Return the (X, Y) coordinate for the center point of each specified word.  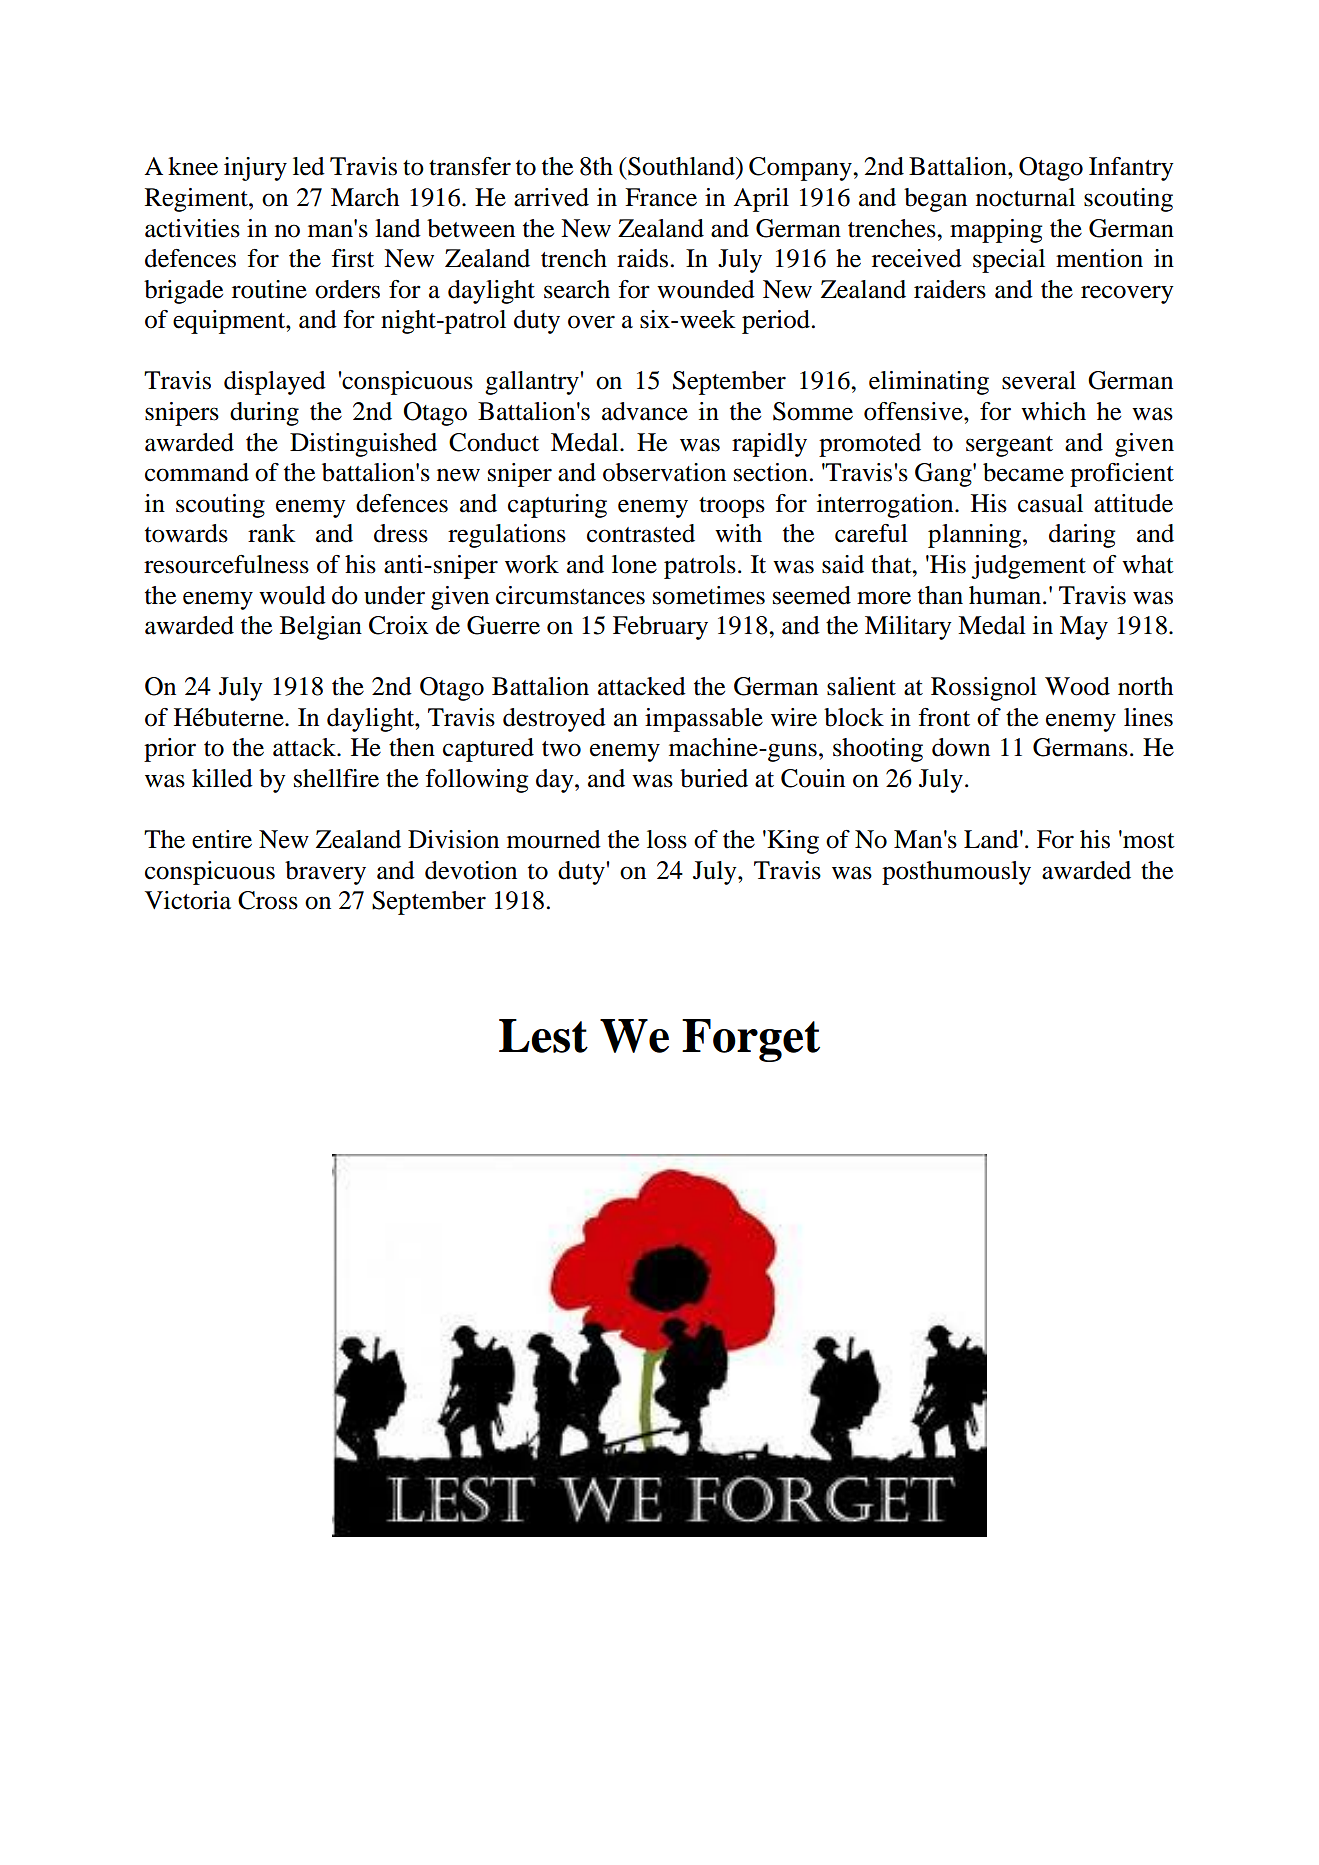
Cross (268, 900)
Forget (751, 1040)
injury (255, 169)
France (661, 197)
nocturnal (1025, 197)
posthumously (956, 873)
